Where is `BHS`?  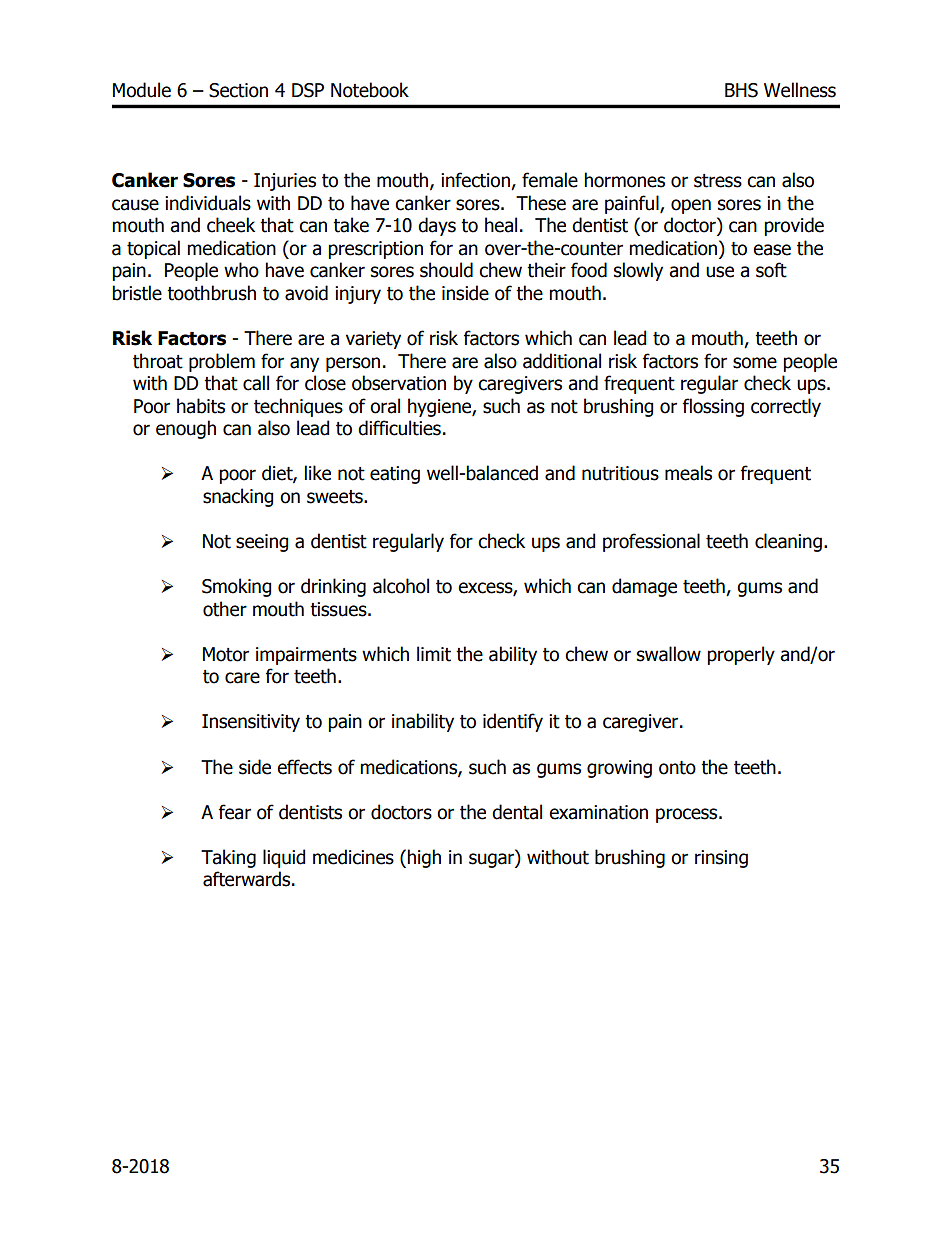
BHS is located at coordinates (741, 90).
